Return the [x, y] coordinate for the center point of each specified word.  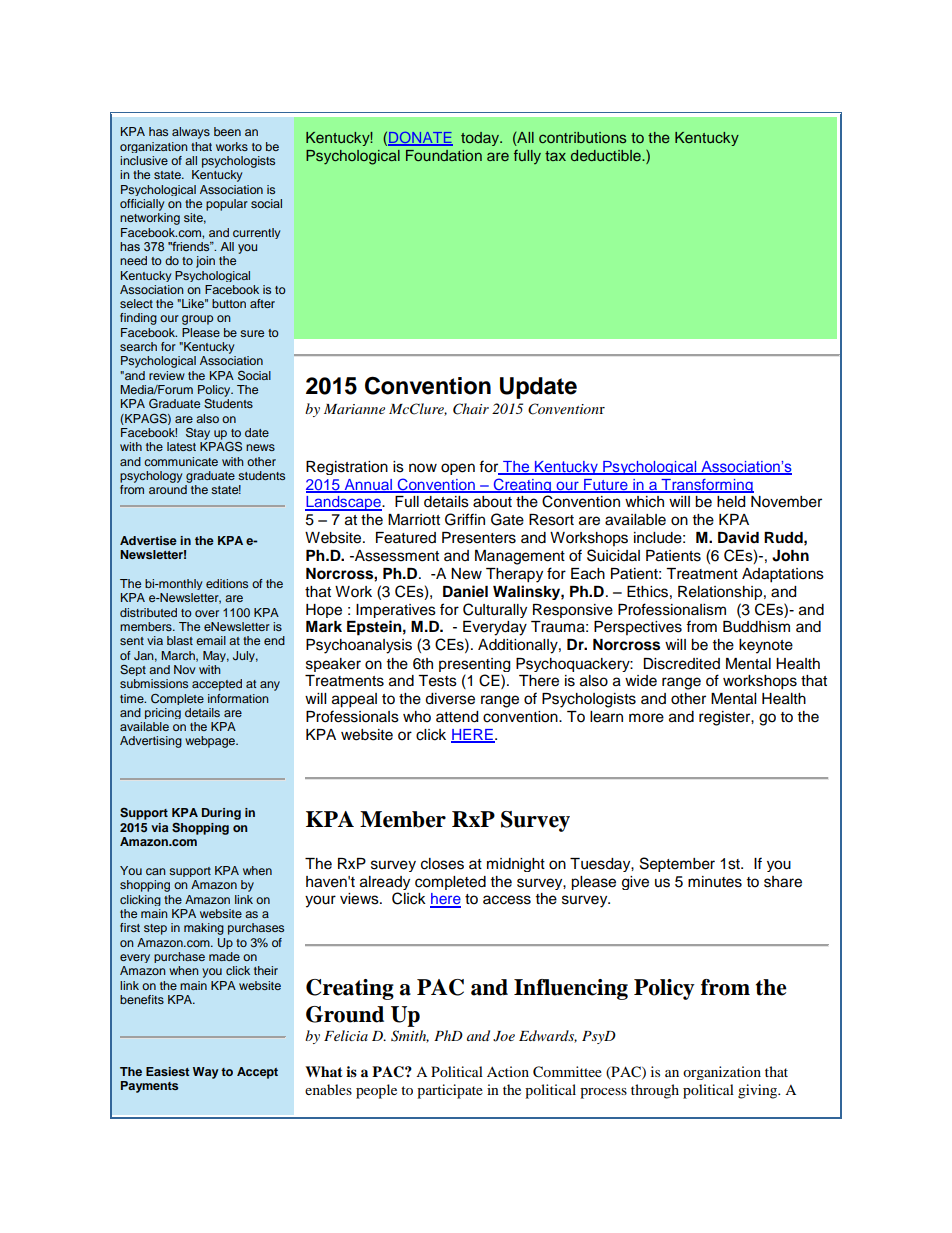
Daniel [465, 591]
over [207, 613]
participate [450, 1091]
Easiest [167, 1071]
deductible [607, 155]
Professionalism [672, 609]
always [191, 133]
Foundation [444, 155]
